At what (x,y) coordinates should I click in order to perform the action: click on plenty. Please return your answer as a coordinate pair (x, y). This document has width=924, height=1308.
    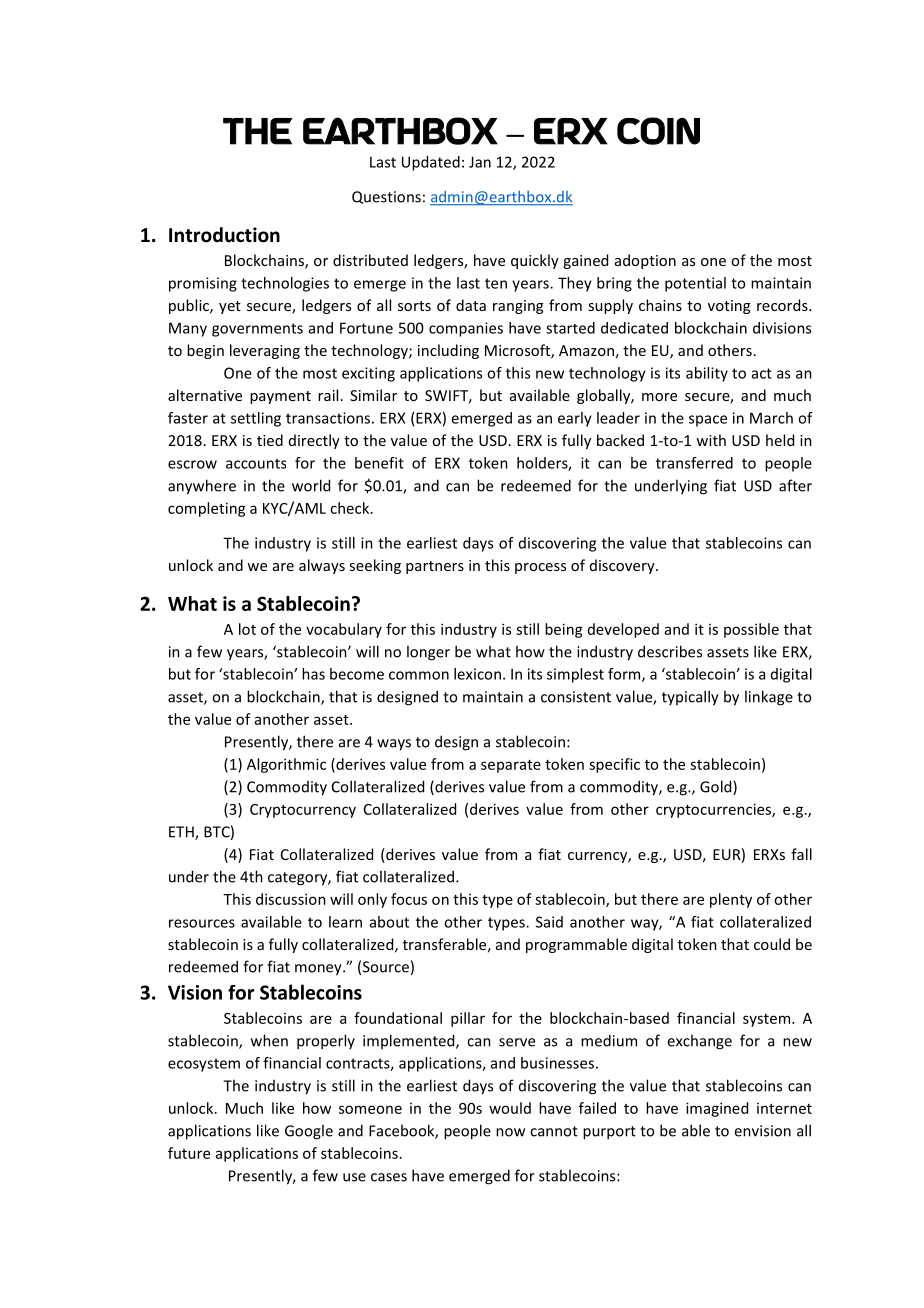
    Looking at the image, I should click on (731, 900).
